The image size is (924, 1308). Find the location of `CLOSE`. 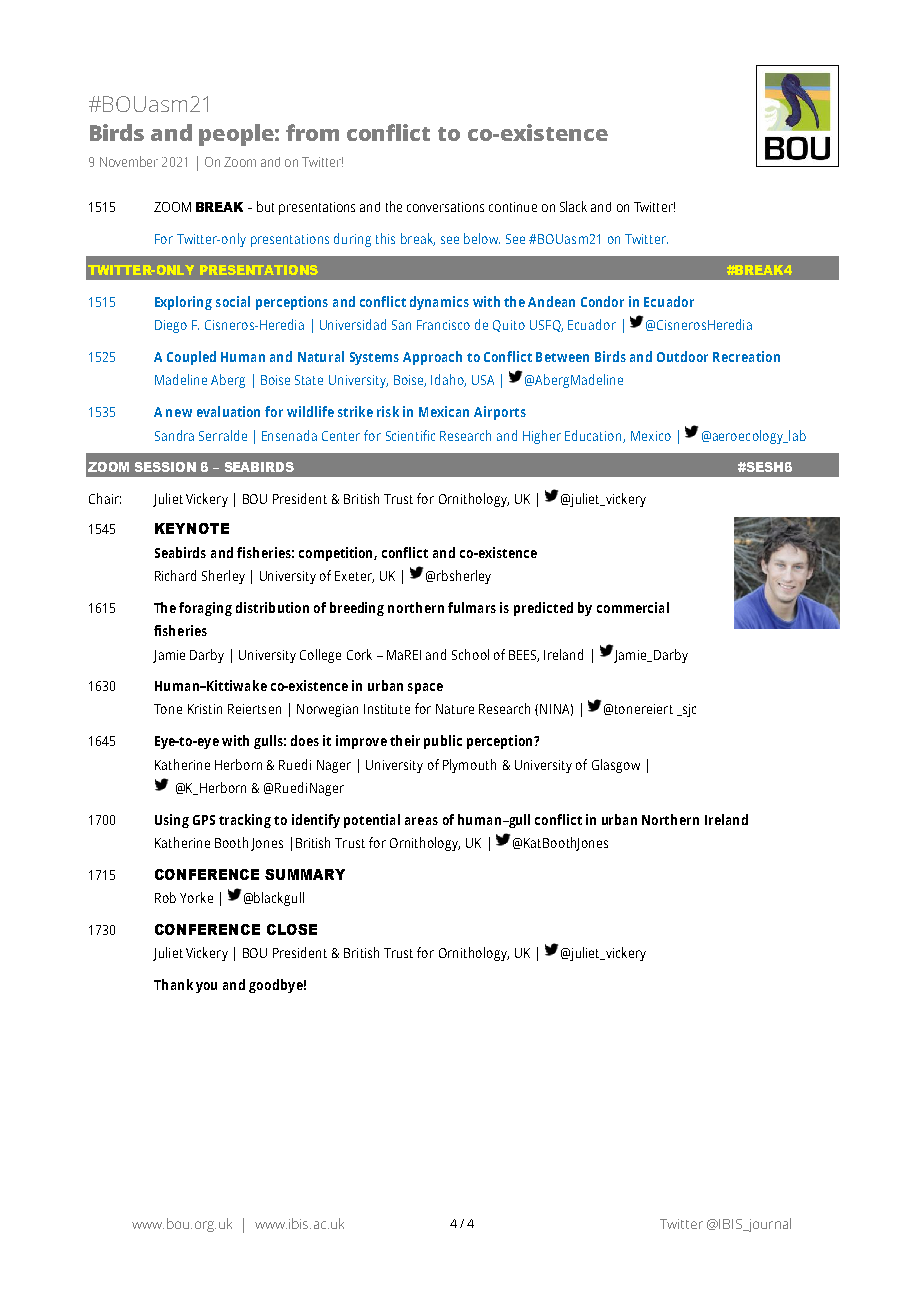

CLOSE is located at coordinates (292, 929).
